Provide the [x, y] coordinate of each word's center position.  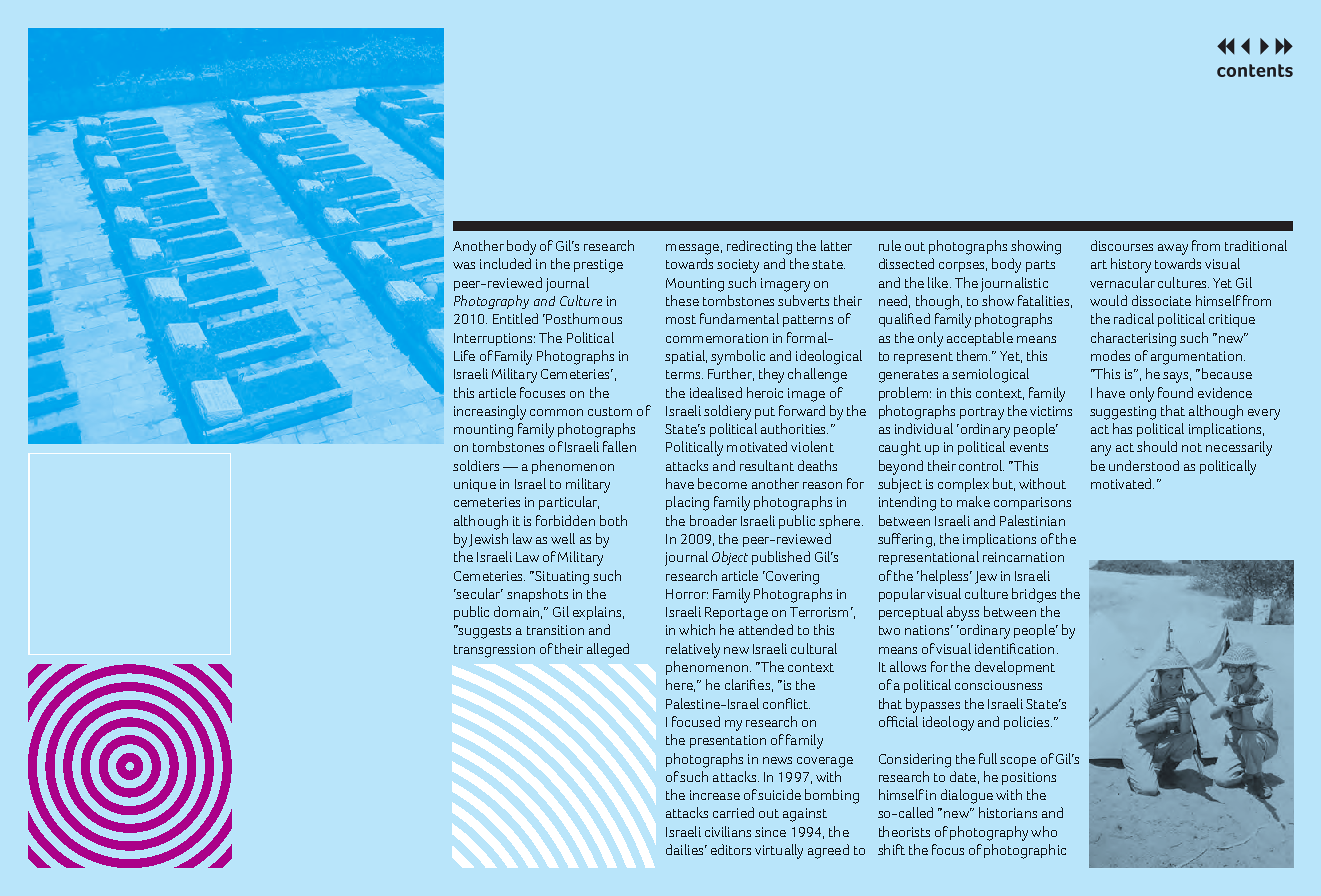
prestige [598, 266]
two [889, 630]
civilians [728, 831]
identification [1014, 648]
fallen [619, 446]
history [1131, 265]
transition [555, 630]
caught [900, 448]
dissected [906, 263]
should [1157, 446]
